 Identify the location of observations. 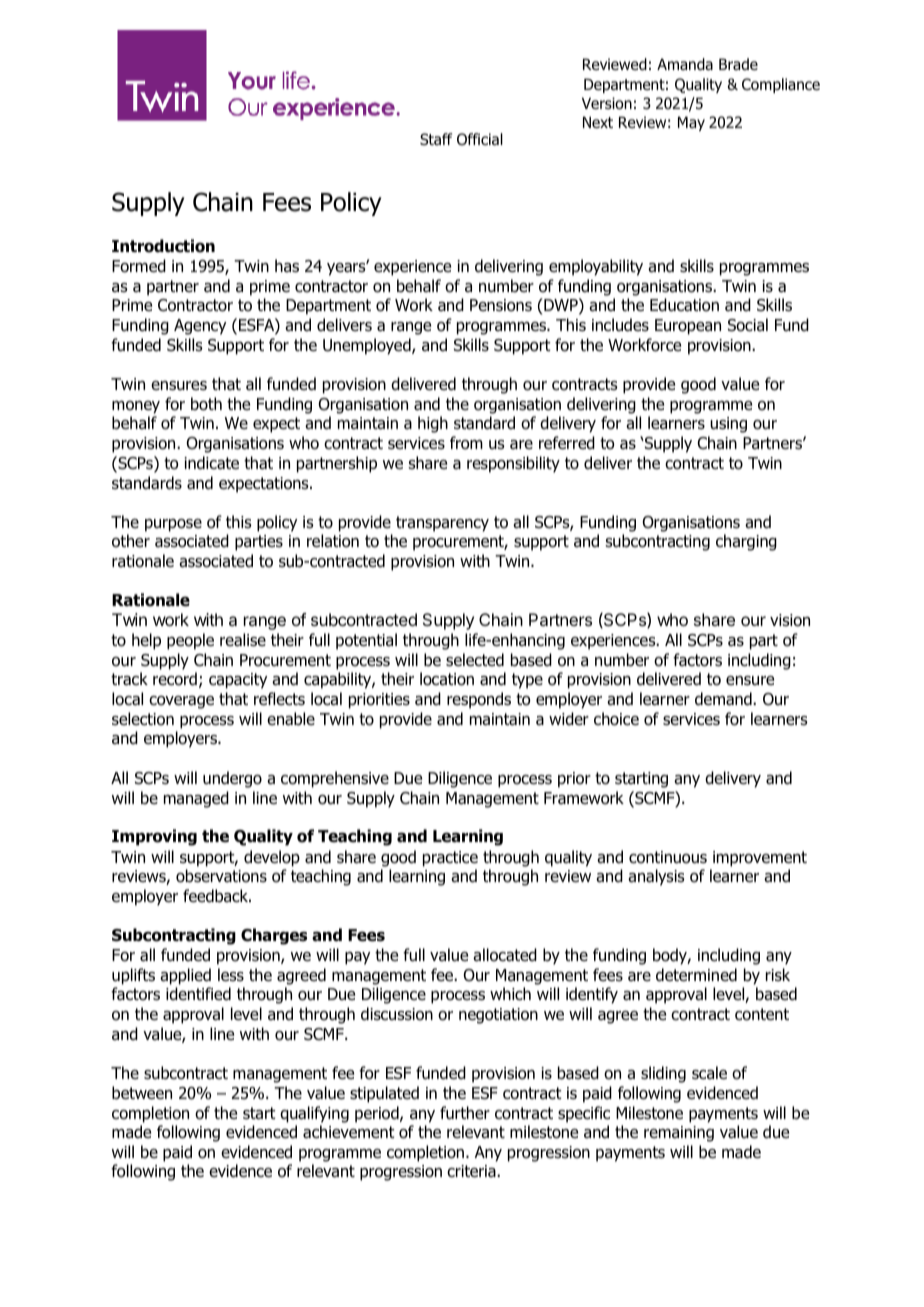
(221, 876).
